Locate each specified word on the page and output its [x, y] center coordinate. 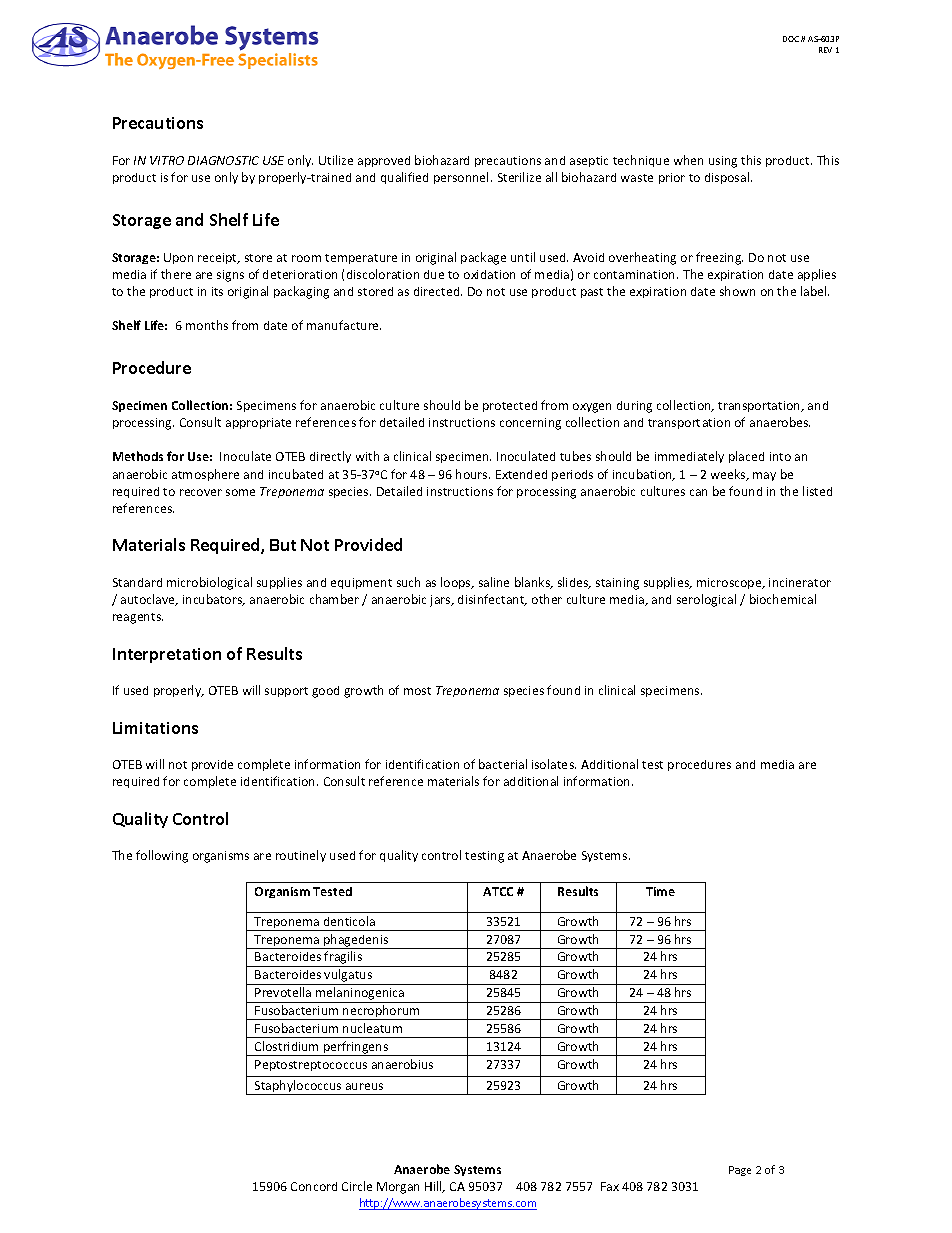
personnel [461, 178]
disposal [728, 178]
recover [201, 492]
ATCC [498, 891]
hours [473, 474]
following [162, 856]
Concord [314, 1186]
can [698, 492]
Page [740, 1171]
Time [660, 891]
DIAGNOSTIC [223, 160]
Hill [434, 1187]
